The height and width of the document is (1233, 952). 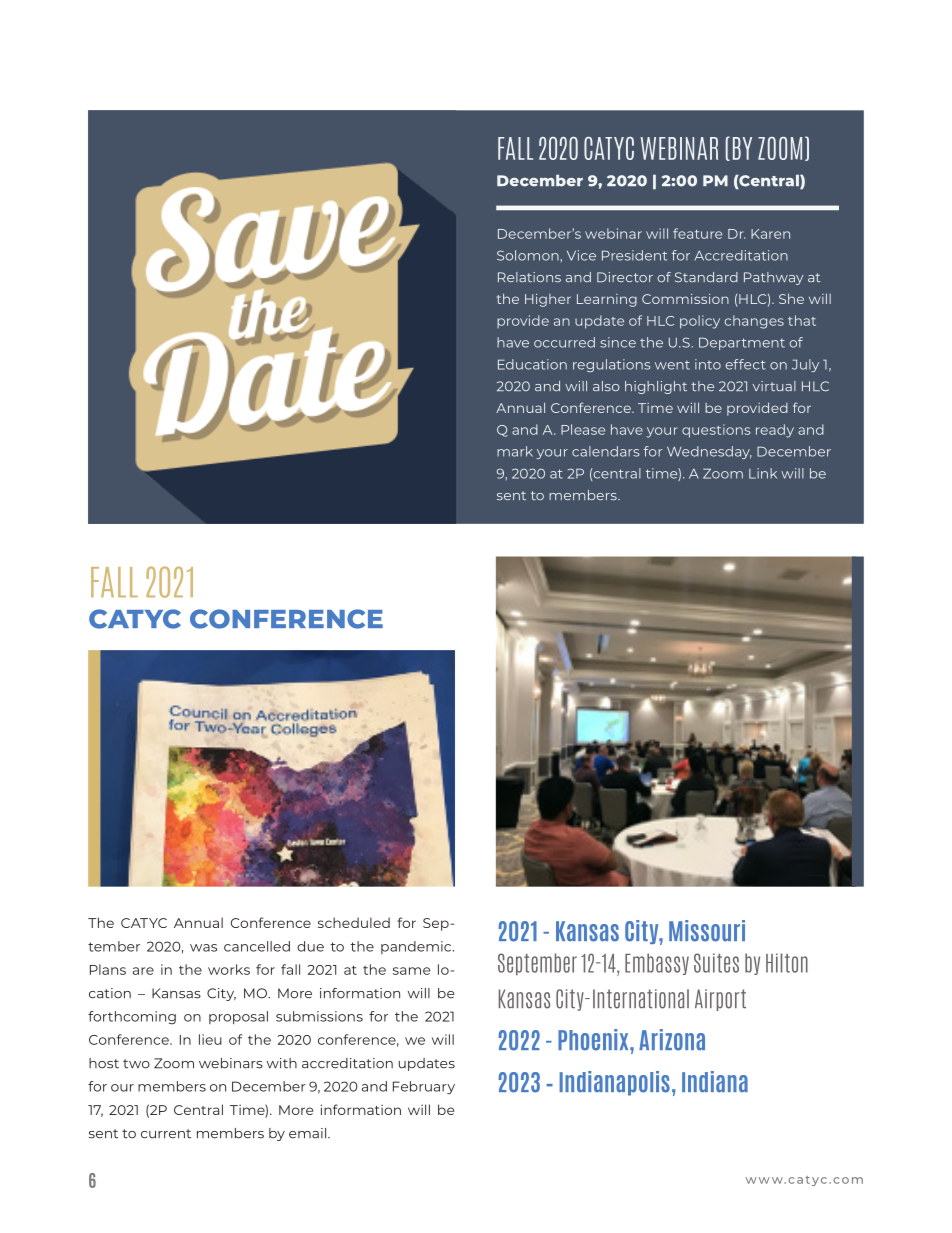 I want to click on scheduled, so click(x=354, y=922).
